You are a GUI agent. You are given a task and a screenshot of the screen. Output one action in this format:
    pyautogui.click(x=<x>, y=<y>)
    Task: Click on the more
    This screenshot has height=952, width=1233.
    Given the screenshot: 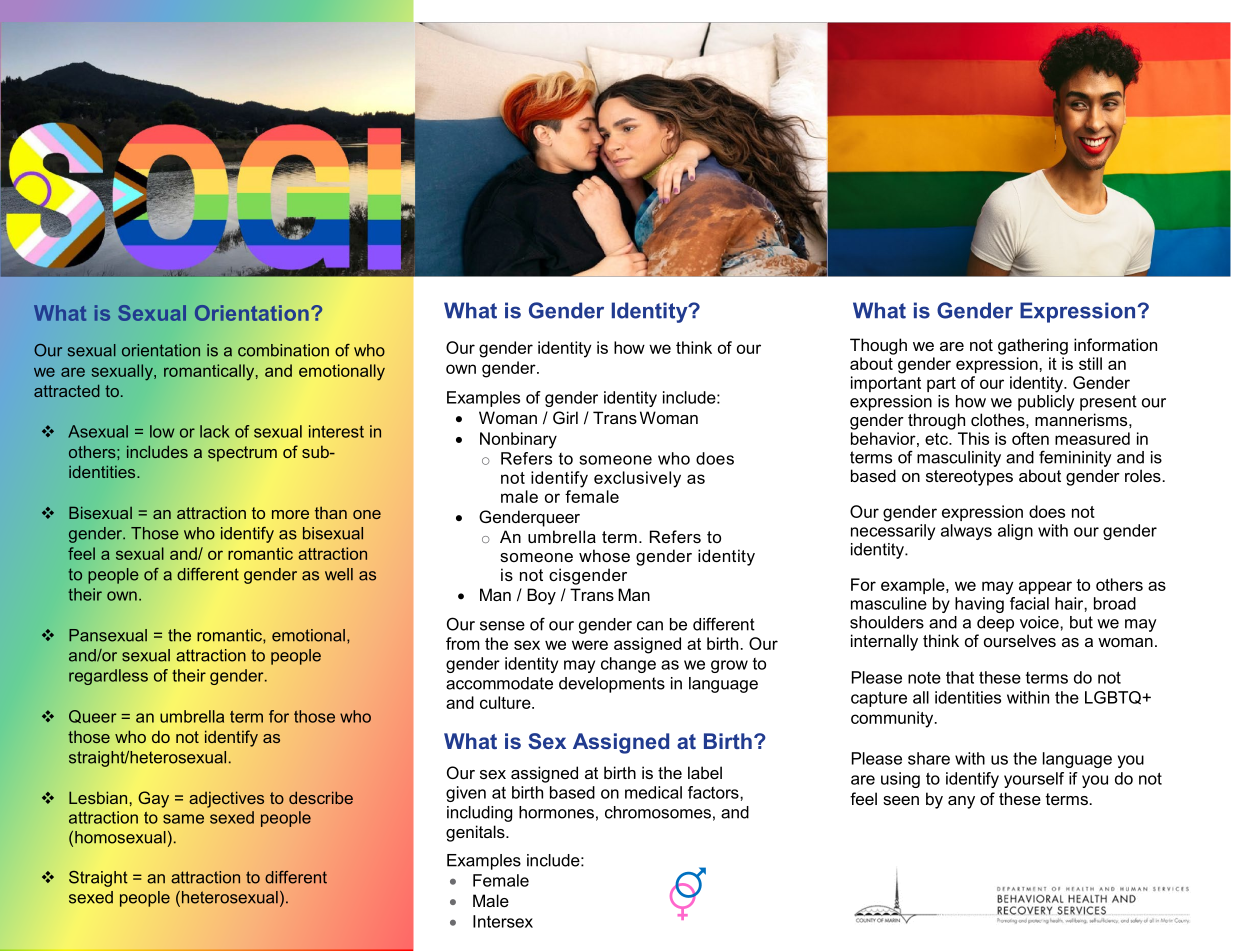 What is the action you would take?
    pyautogui.click(x=290, y=514)
